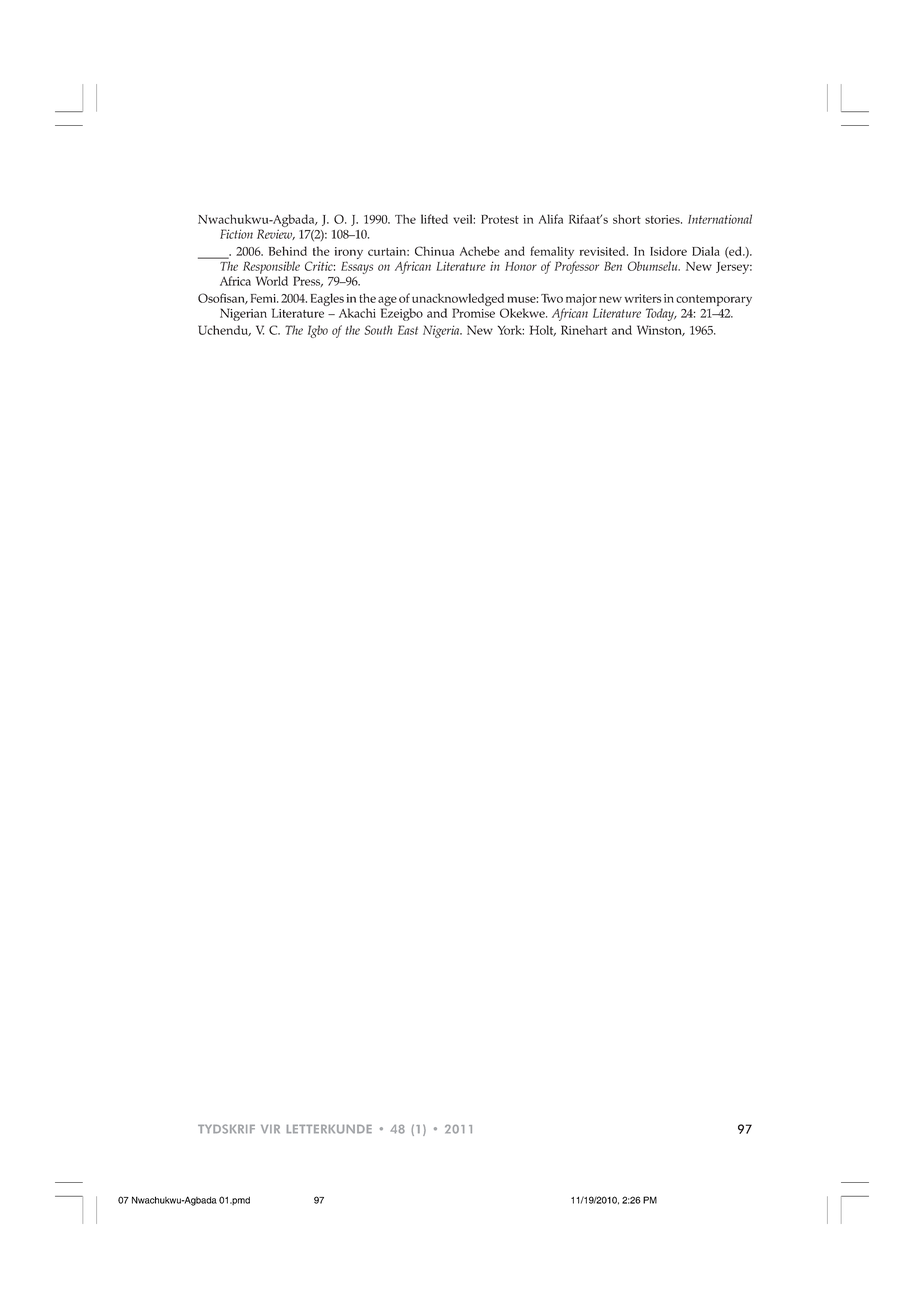 The image size is (924, 1308). What do you see at coordinates (288, 251) in the screenshot?
I see `Behind` at bounding box center [288, 251].
